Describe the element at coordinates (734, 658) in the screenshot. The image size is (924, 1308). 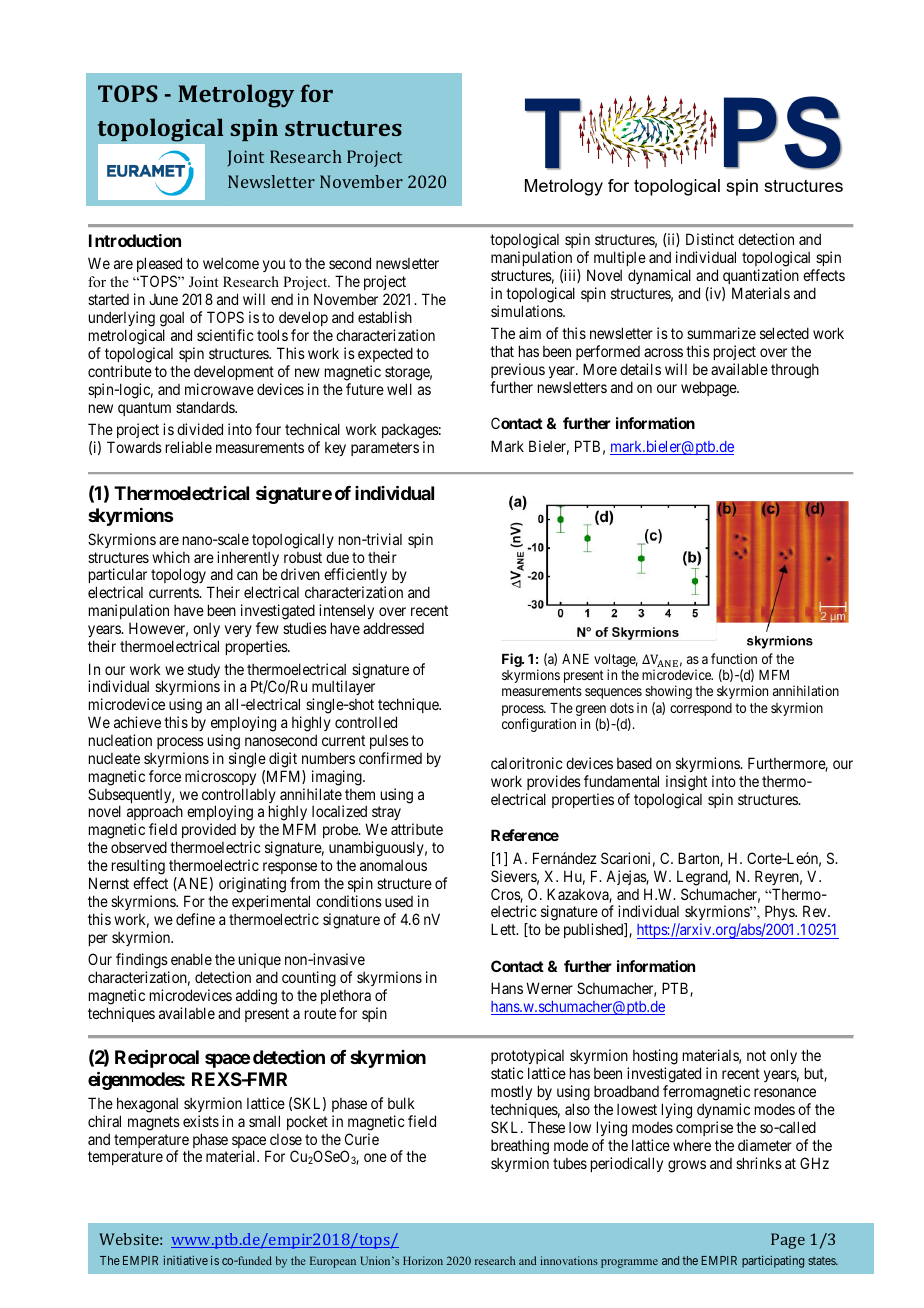
I see `function` at that location.
